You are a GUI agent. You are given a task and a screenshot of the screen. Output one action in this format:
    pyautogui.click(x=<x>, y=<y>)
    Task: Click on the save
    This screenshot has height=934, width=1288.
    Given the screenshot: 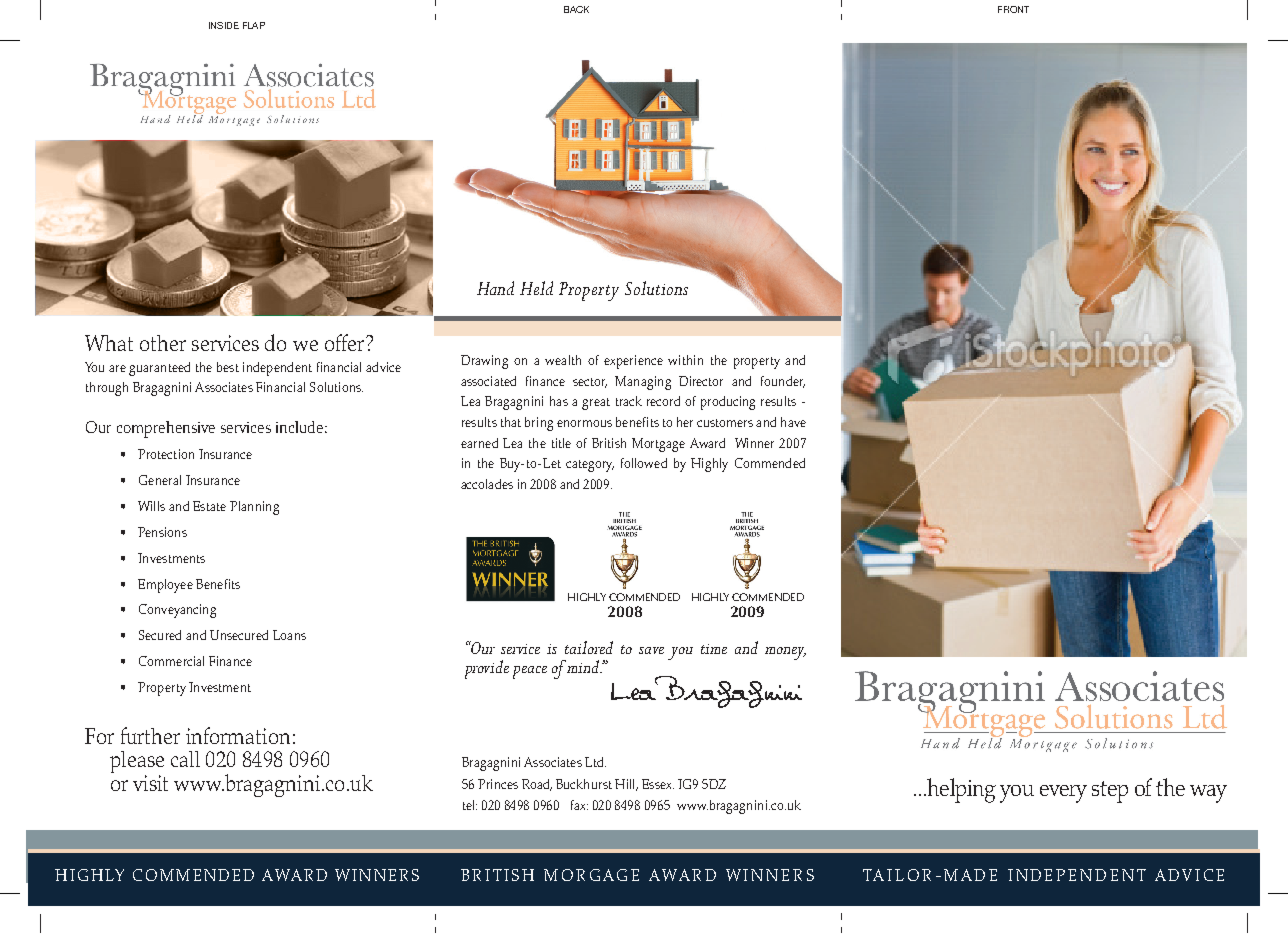 What is the action you would take?
    pyautogui.click(x=651, y=650)
